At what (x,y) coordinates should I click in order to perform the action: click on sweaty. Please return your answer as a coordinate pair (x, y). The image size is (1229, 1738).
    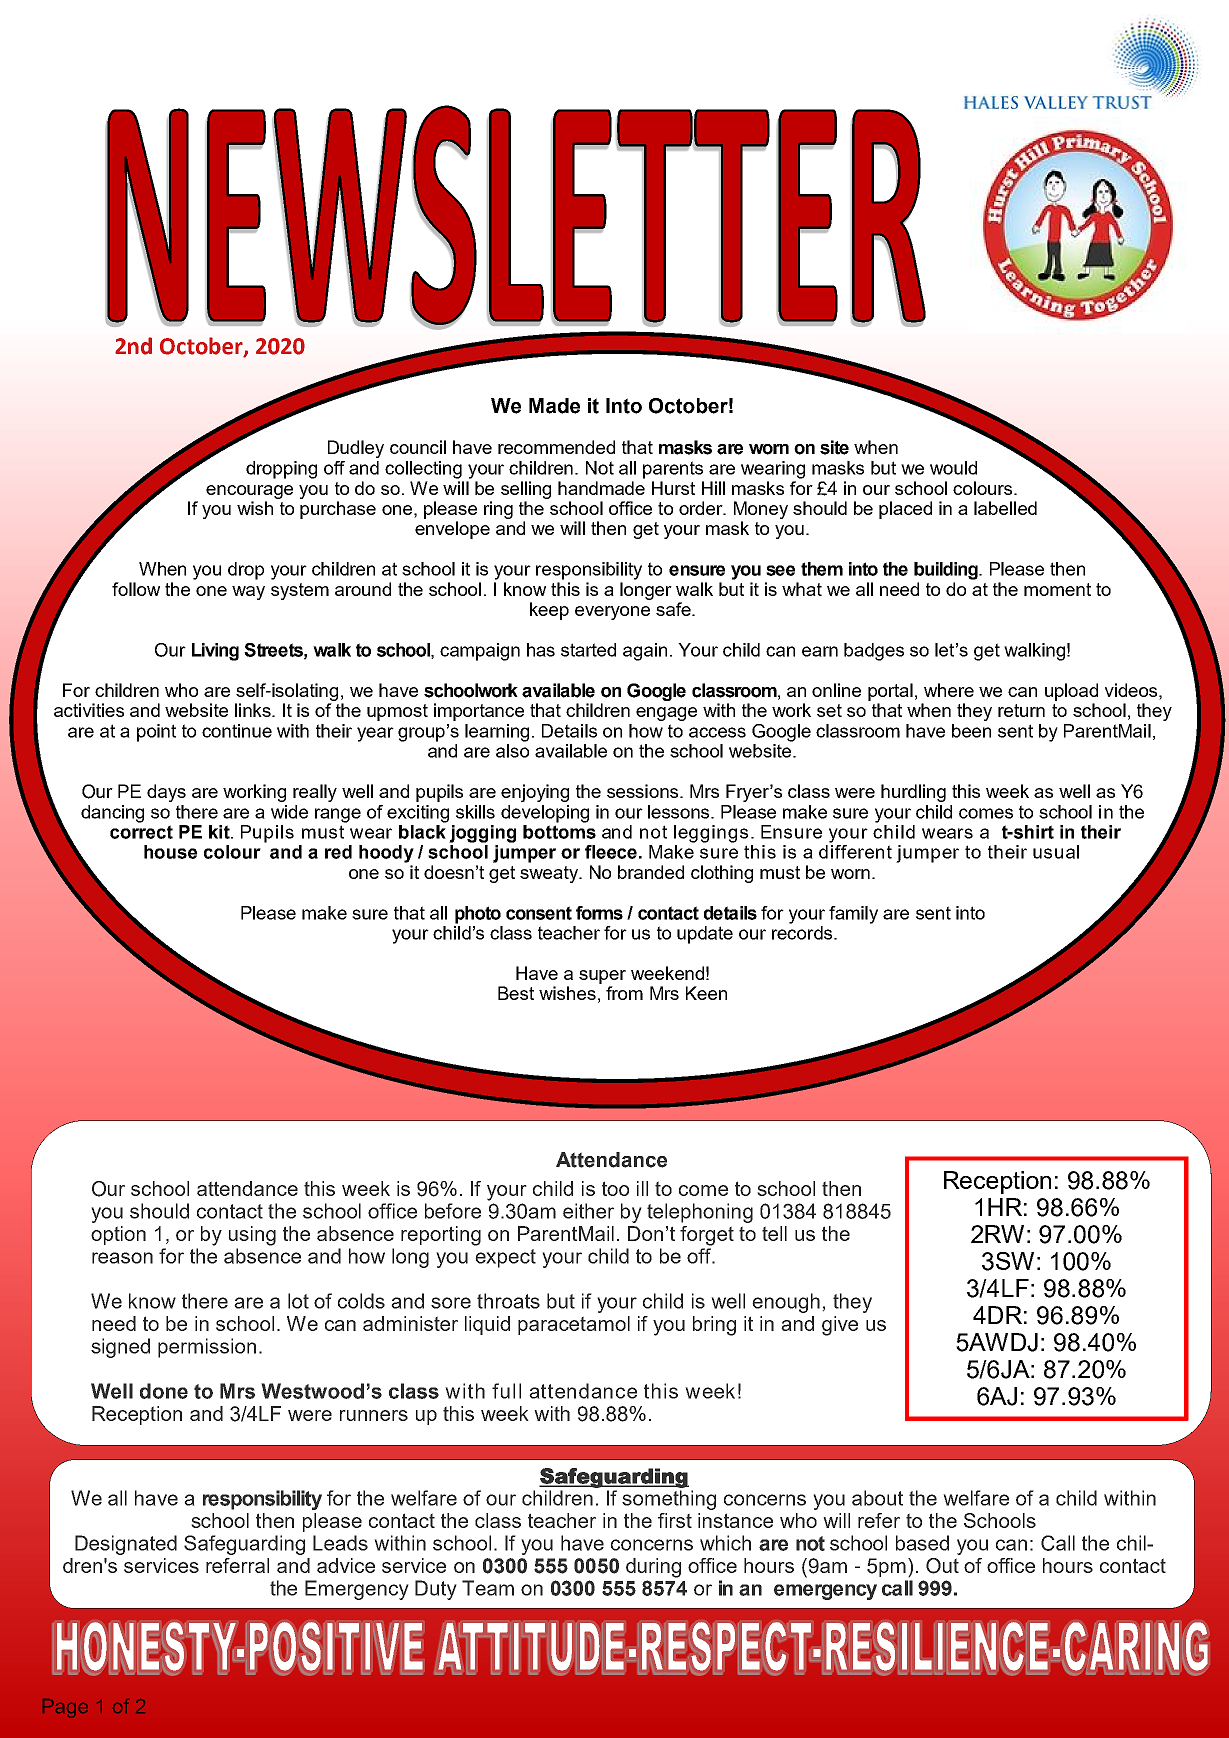
    Looking at the image, I should click on (550, 874).
